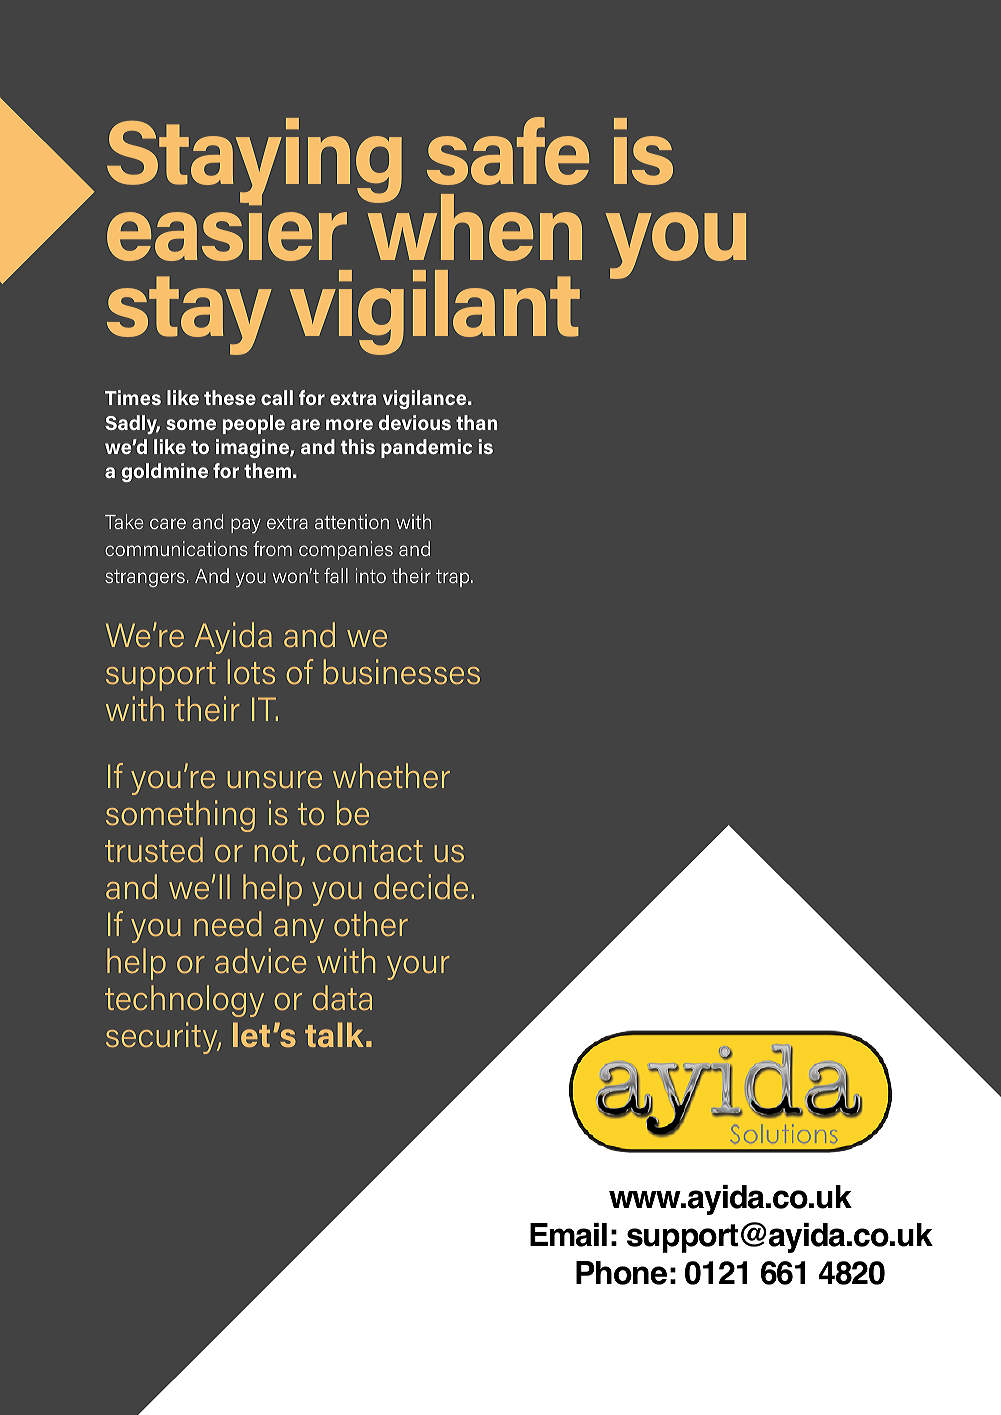  What do you see at coordinates (454, 578) in the screenshot?
I see `trap` at bounding box center [454, 578].
